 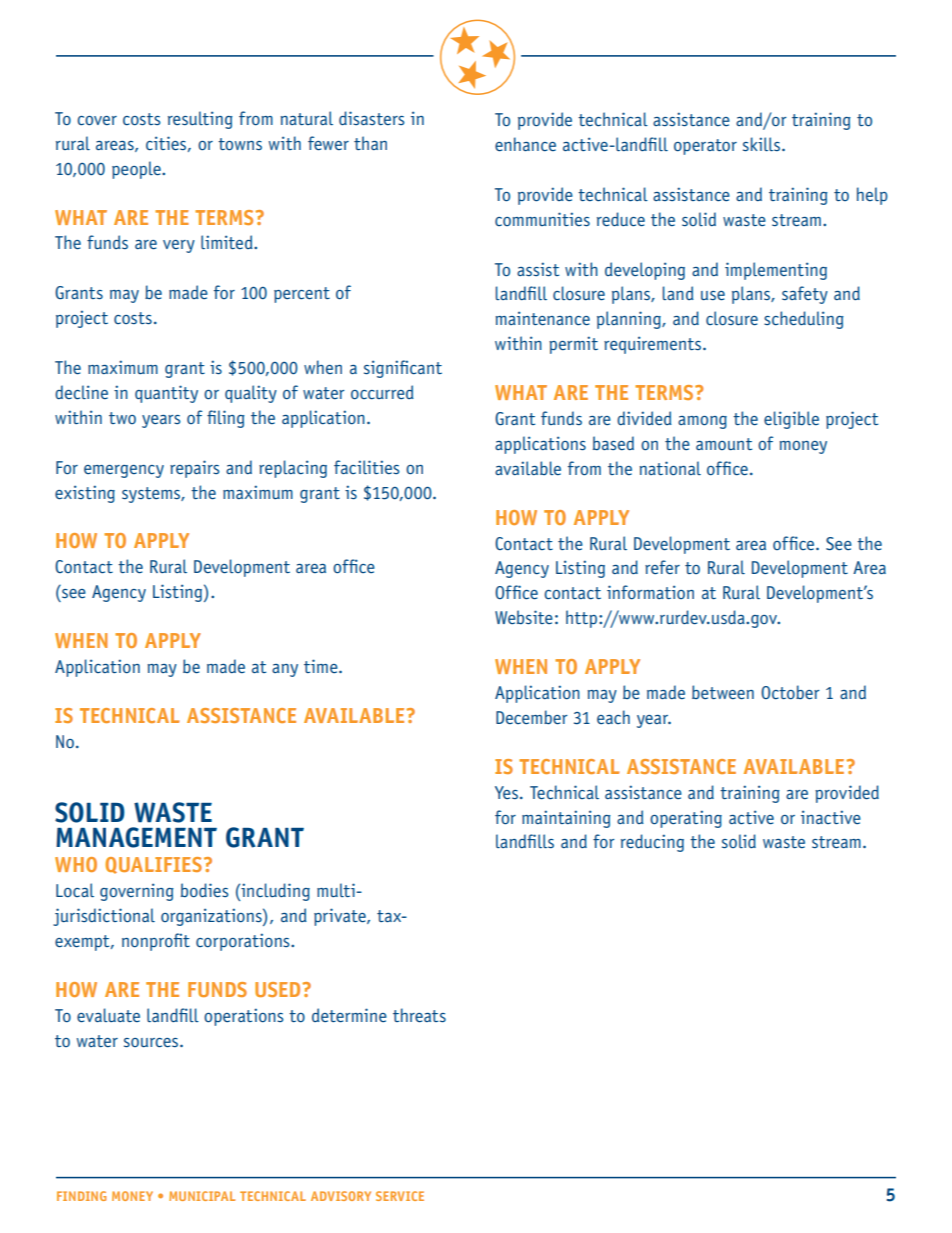 What do you see at coordinates (763, 144) in the screenshot?
I see `skills` at bounding box center [763, 144].
